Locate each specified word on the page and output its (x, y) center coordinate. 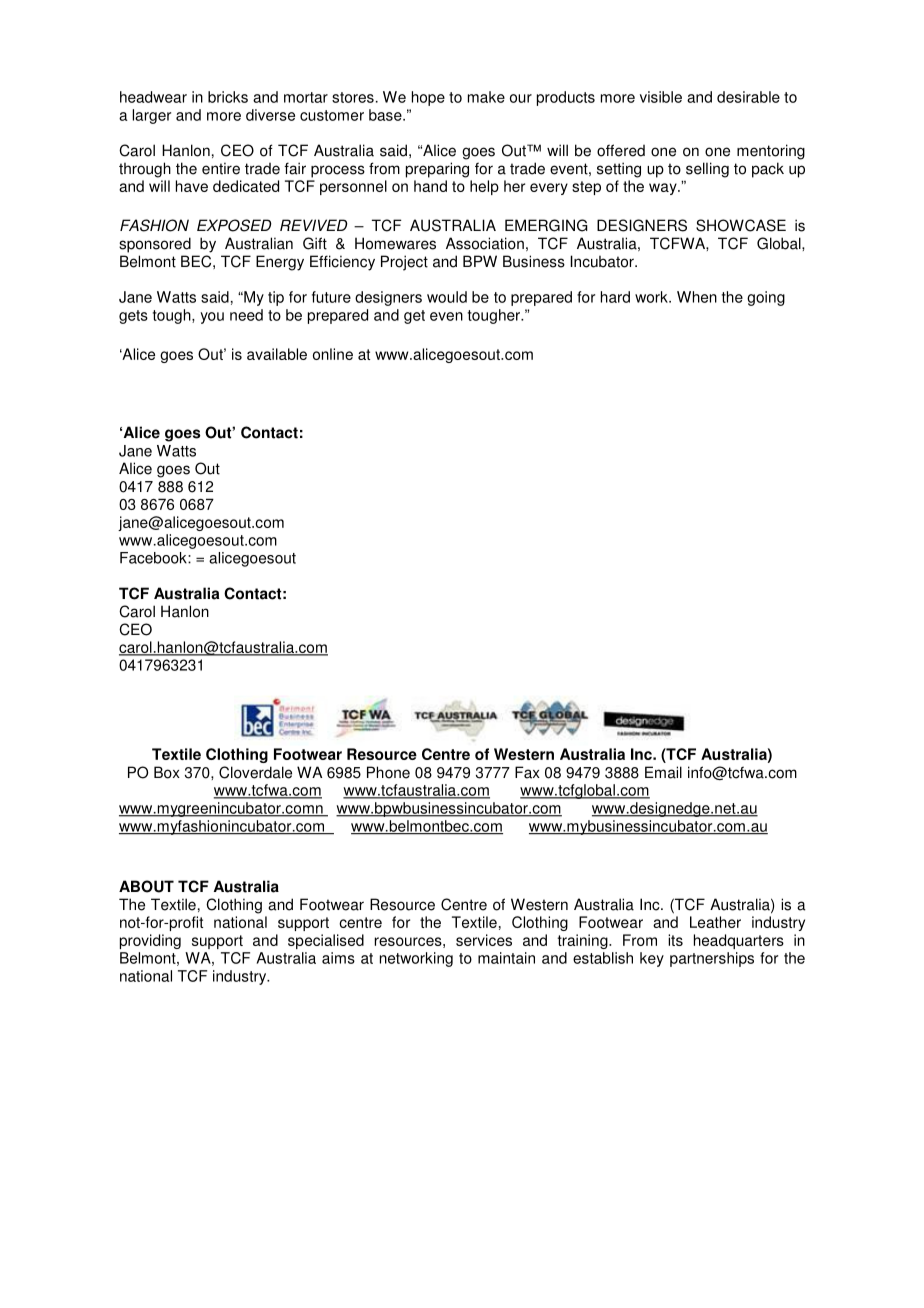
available (277, 354)
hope (428, 98)
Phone (388, 772)
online (333, 354)
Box (167, 772)
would (447, 297)
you (212, 318)
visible (661, 97)
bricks (228, 97)
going (766, 298)
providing (150, 941)
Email (663, 772)
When (697, 297)
